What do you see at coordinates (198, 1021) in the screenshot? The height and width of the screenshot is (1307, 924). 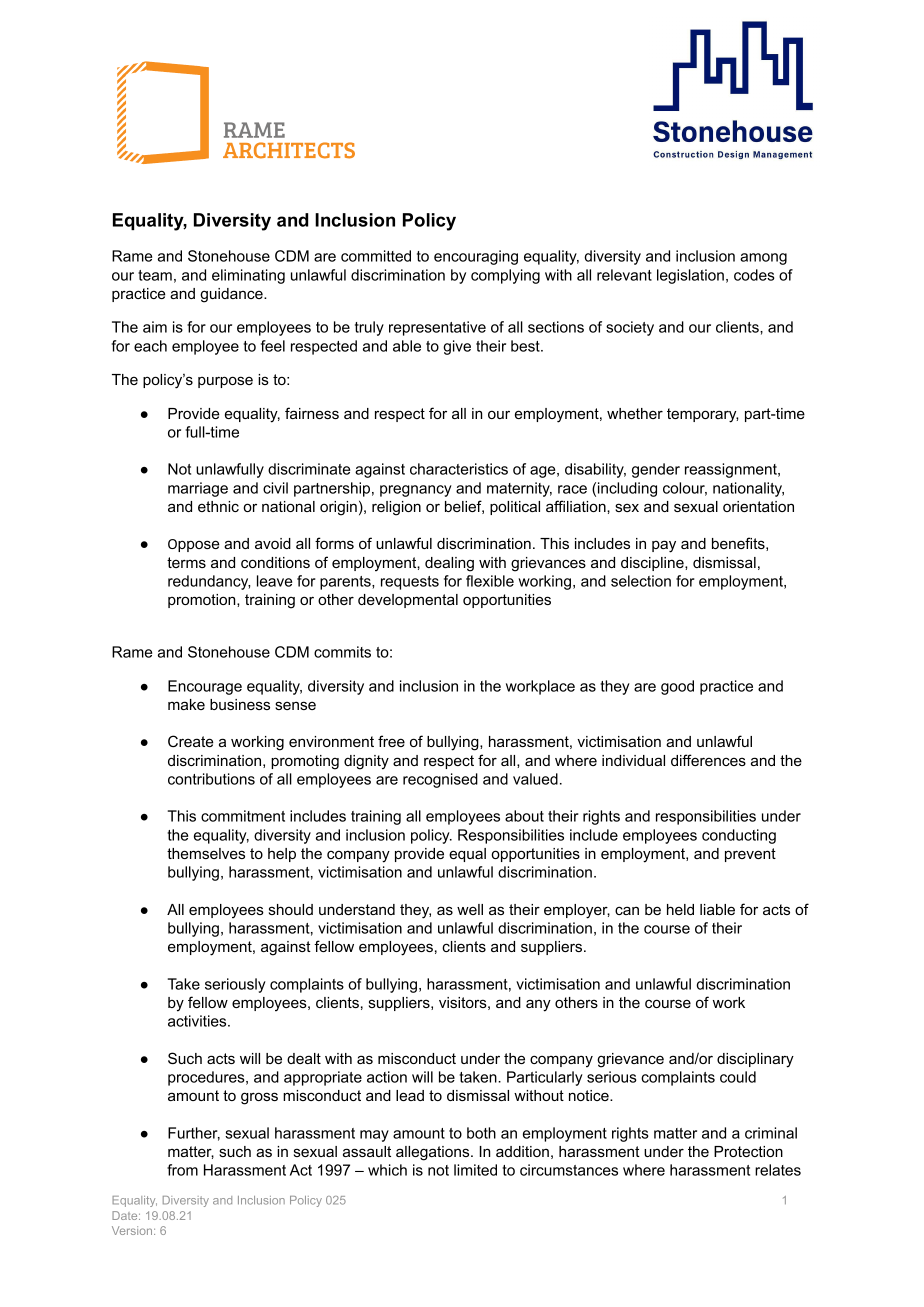 I see `activities` at bounding box center [198, 1021].
